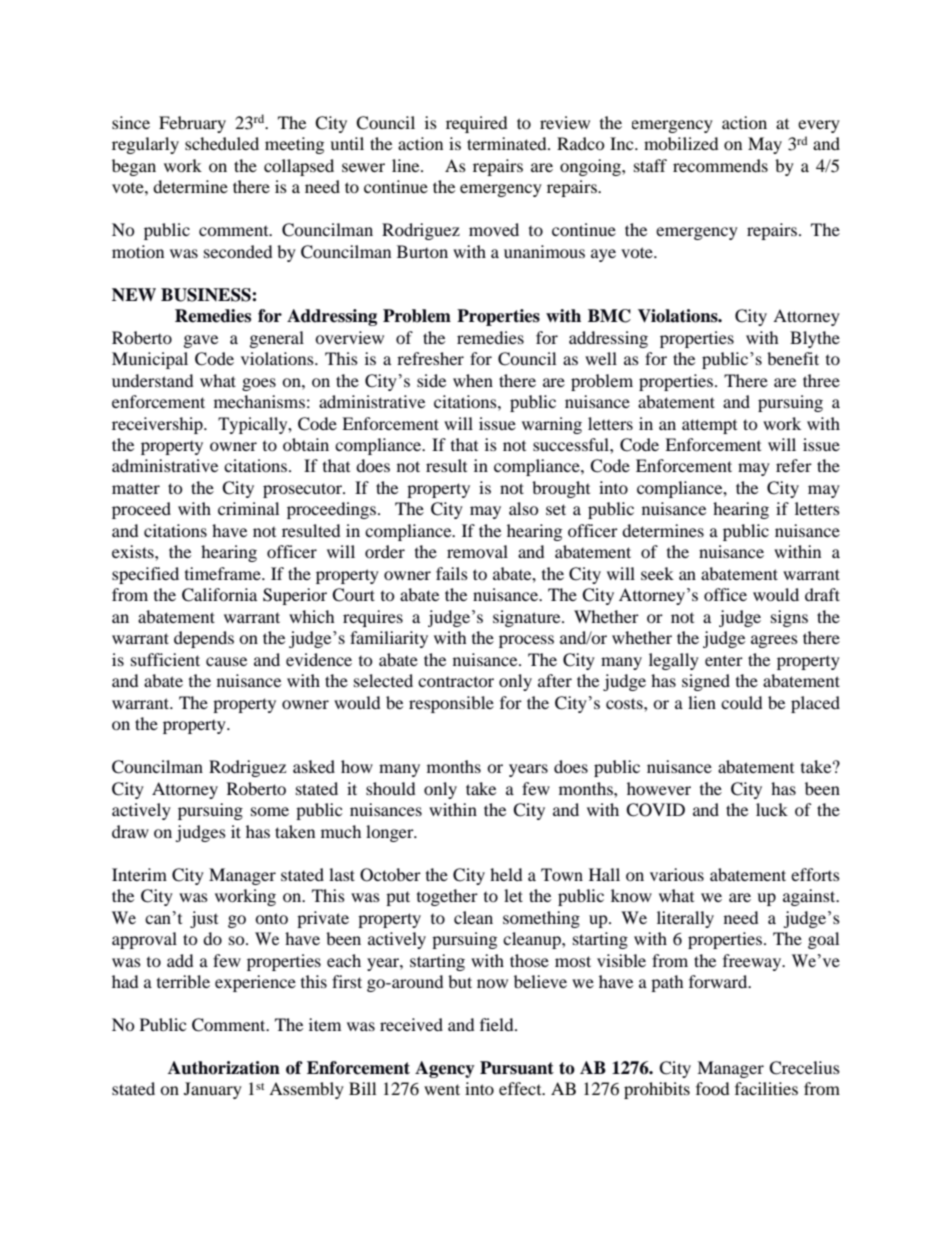 Image resolution: width=952 pixels, height=1233 pixels. I want to click on recommends, so click(720, 165).
